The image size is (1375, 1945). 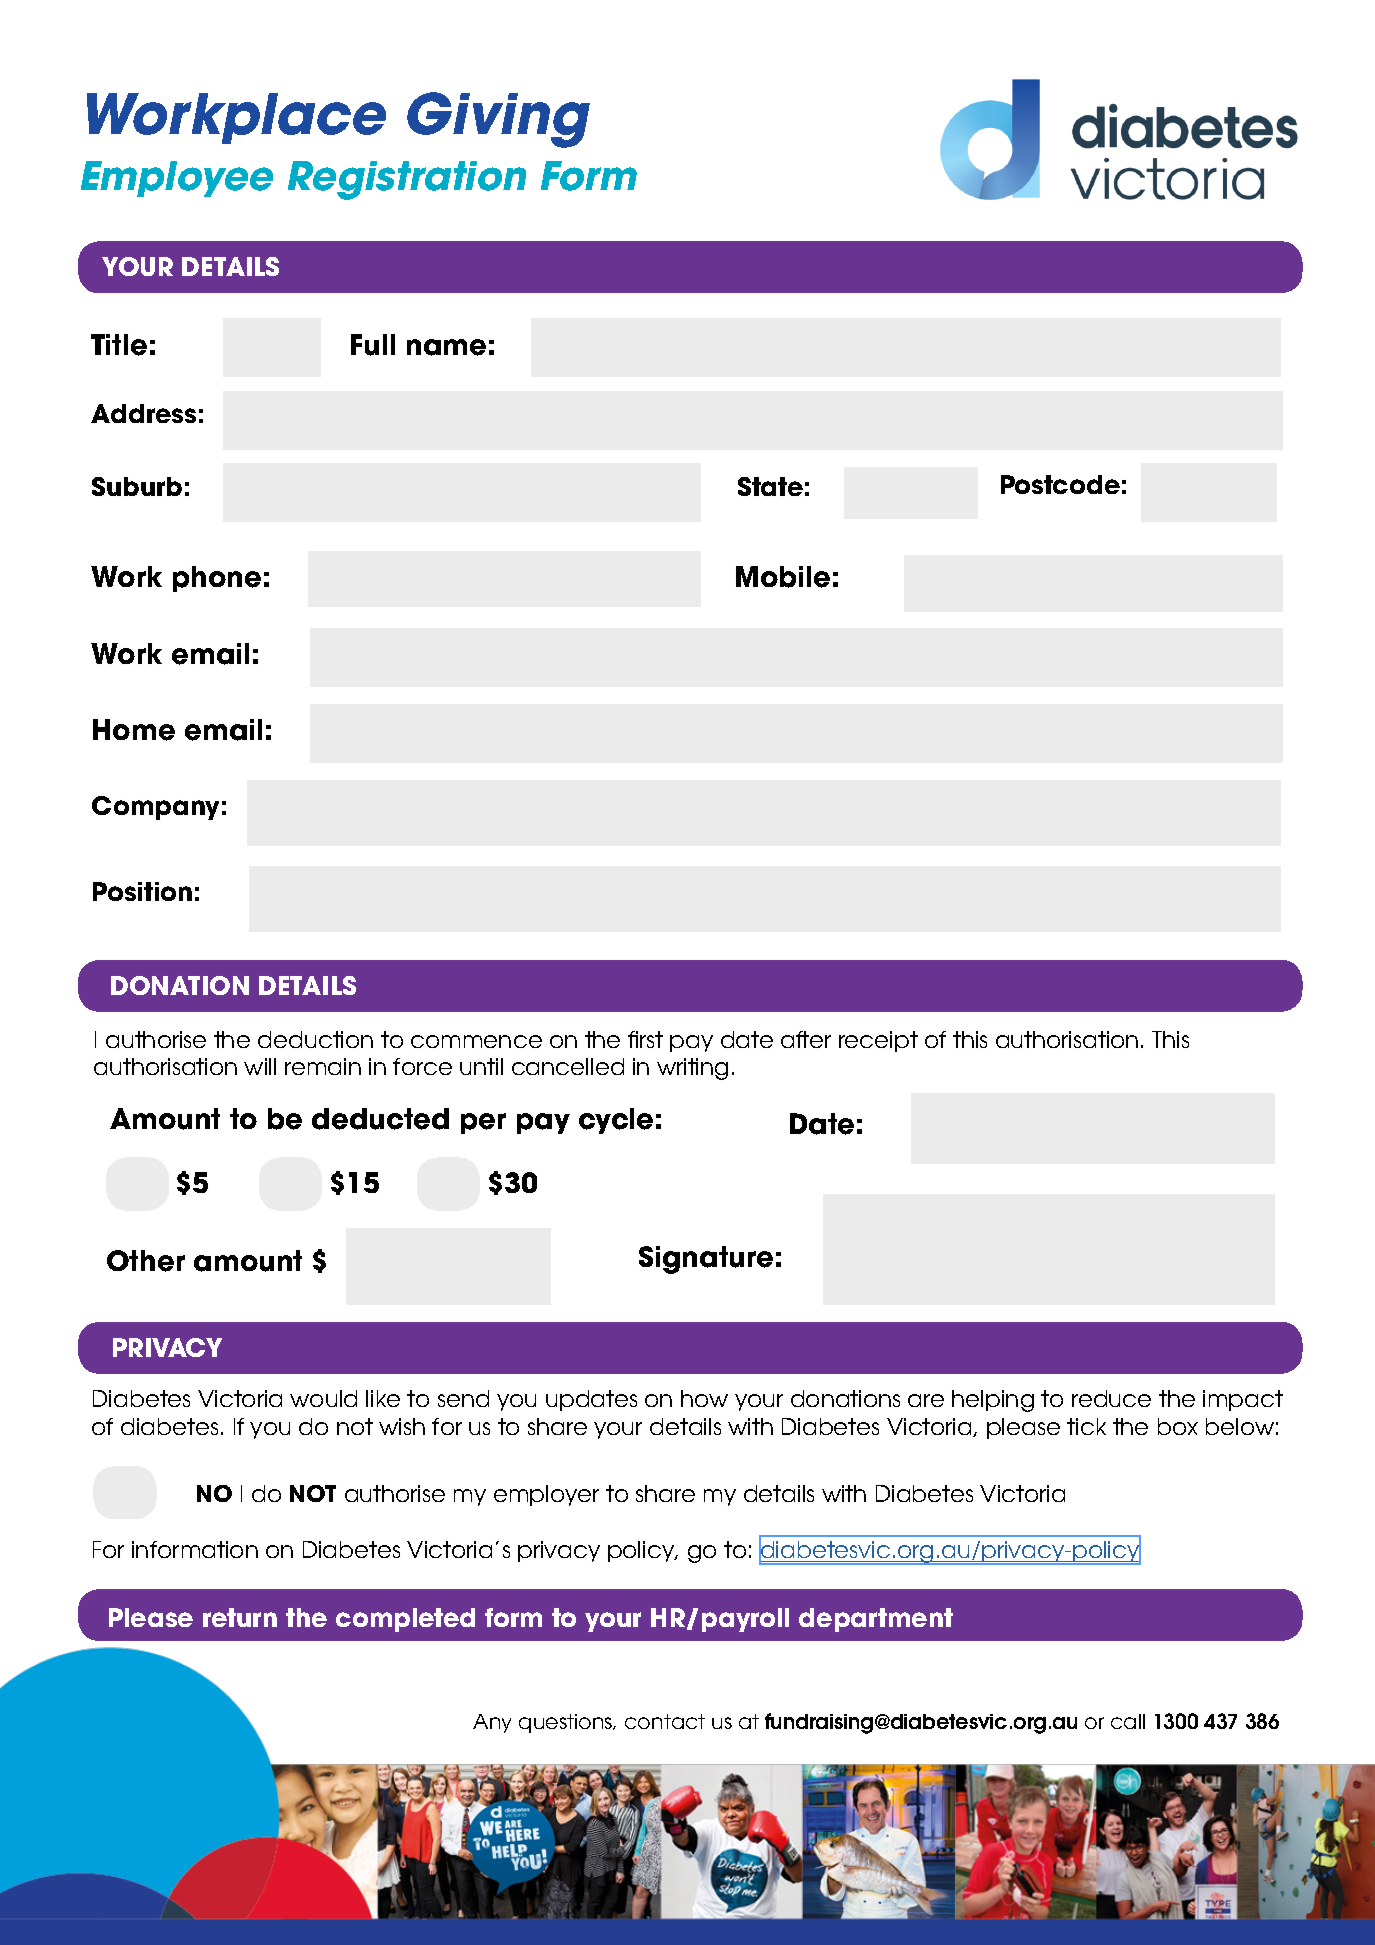 I want to click on Position, so click(x=142, y=891).
